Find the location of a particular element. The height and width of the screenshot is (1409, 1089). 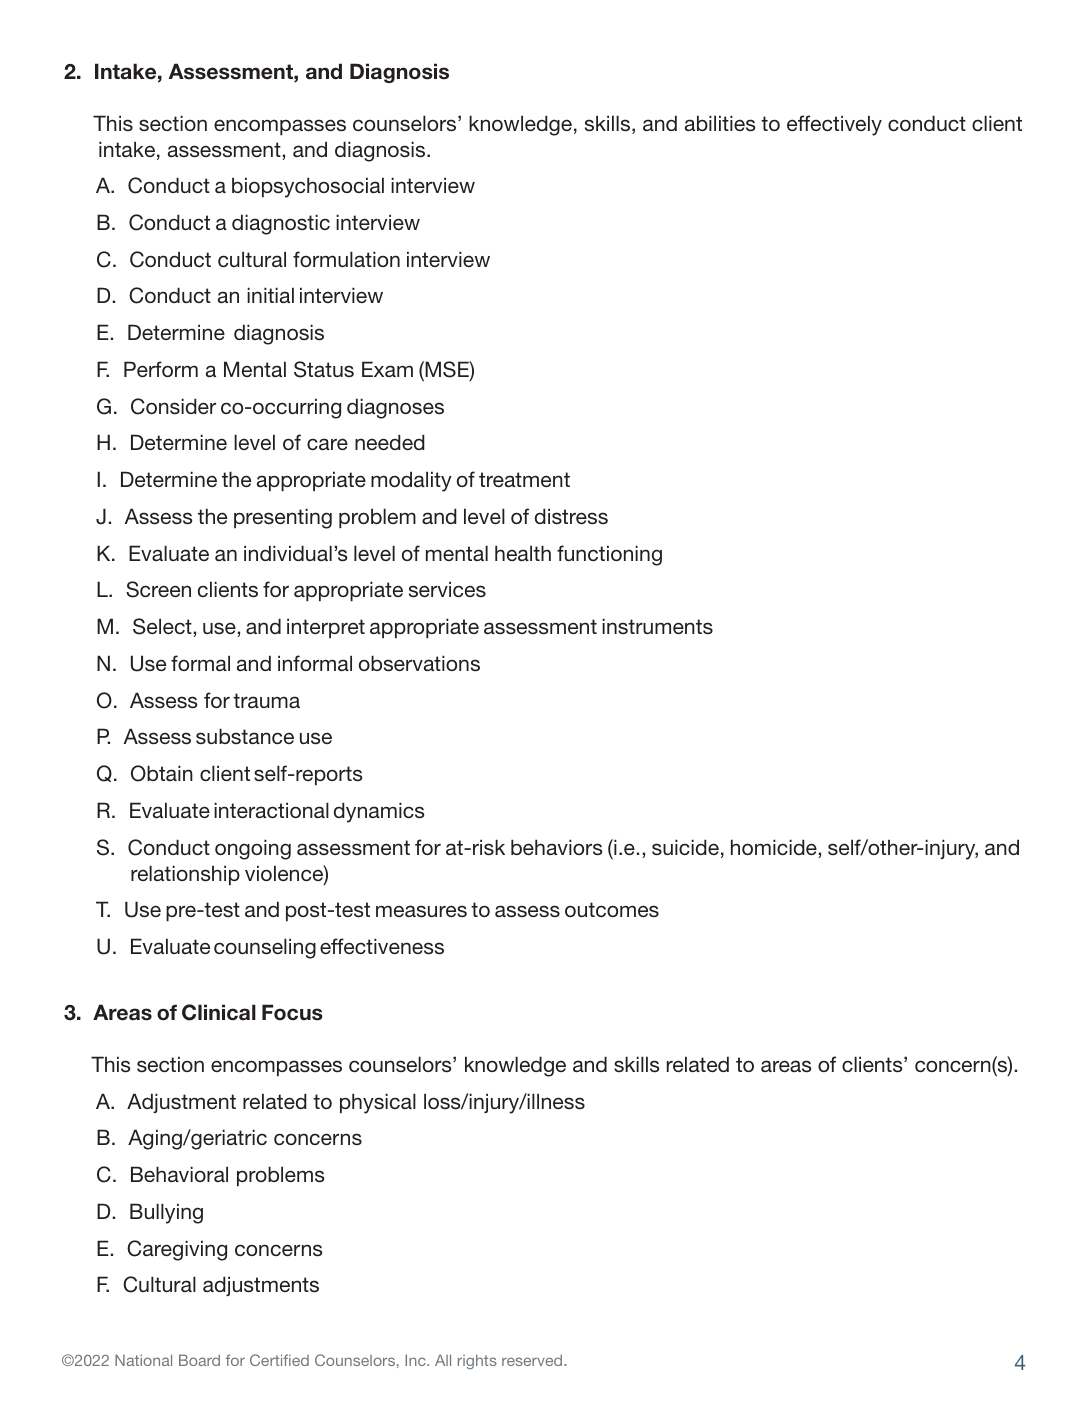

physical is located at coordinates (378, 1103).
